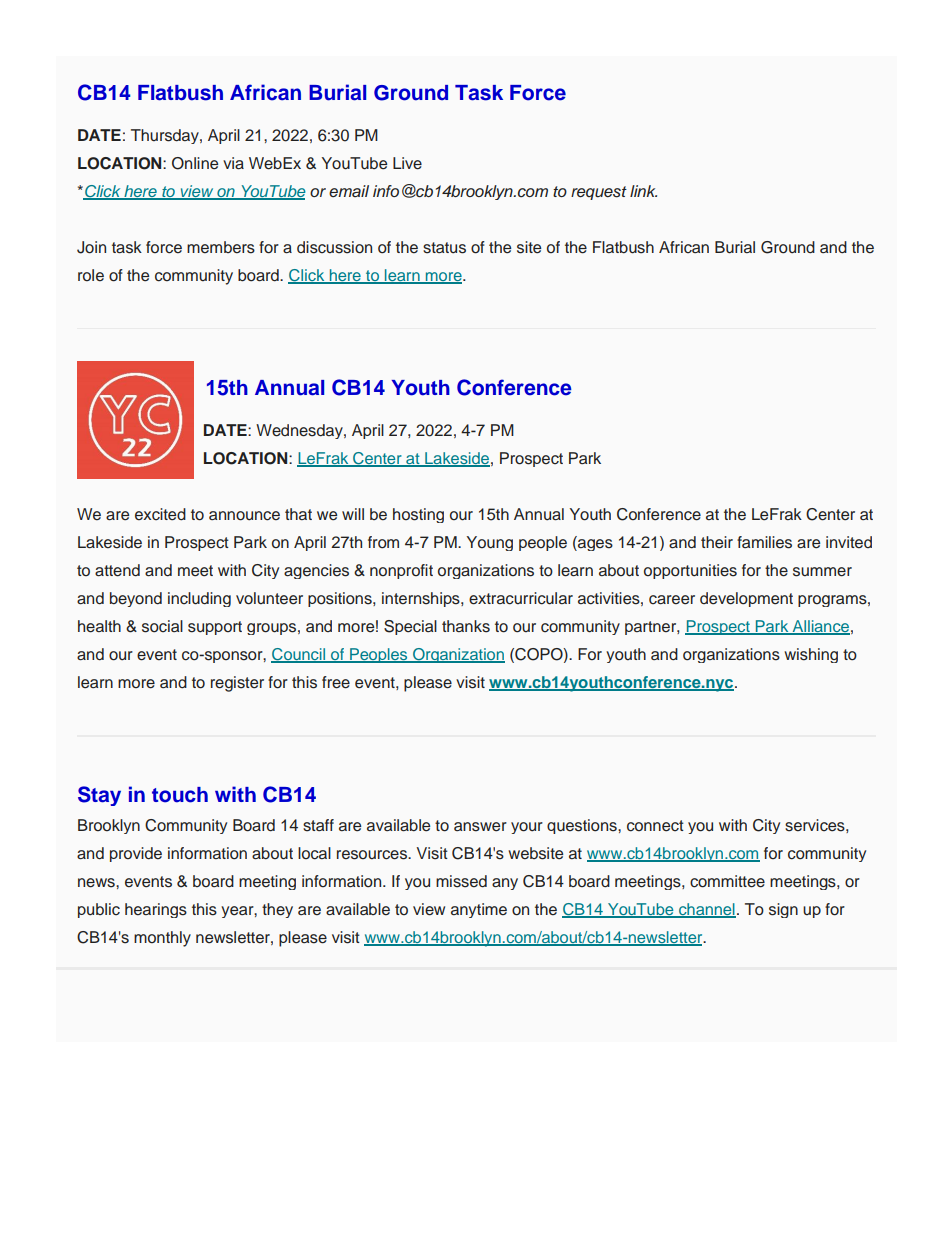  Describe the element at coordinates (811, 655) in the screenshot. I see `wishing` at that location.
